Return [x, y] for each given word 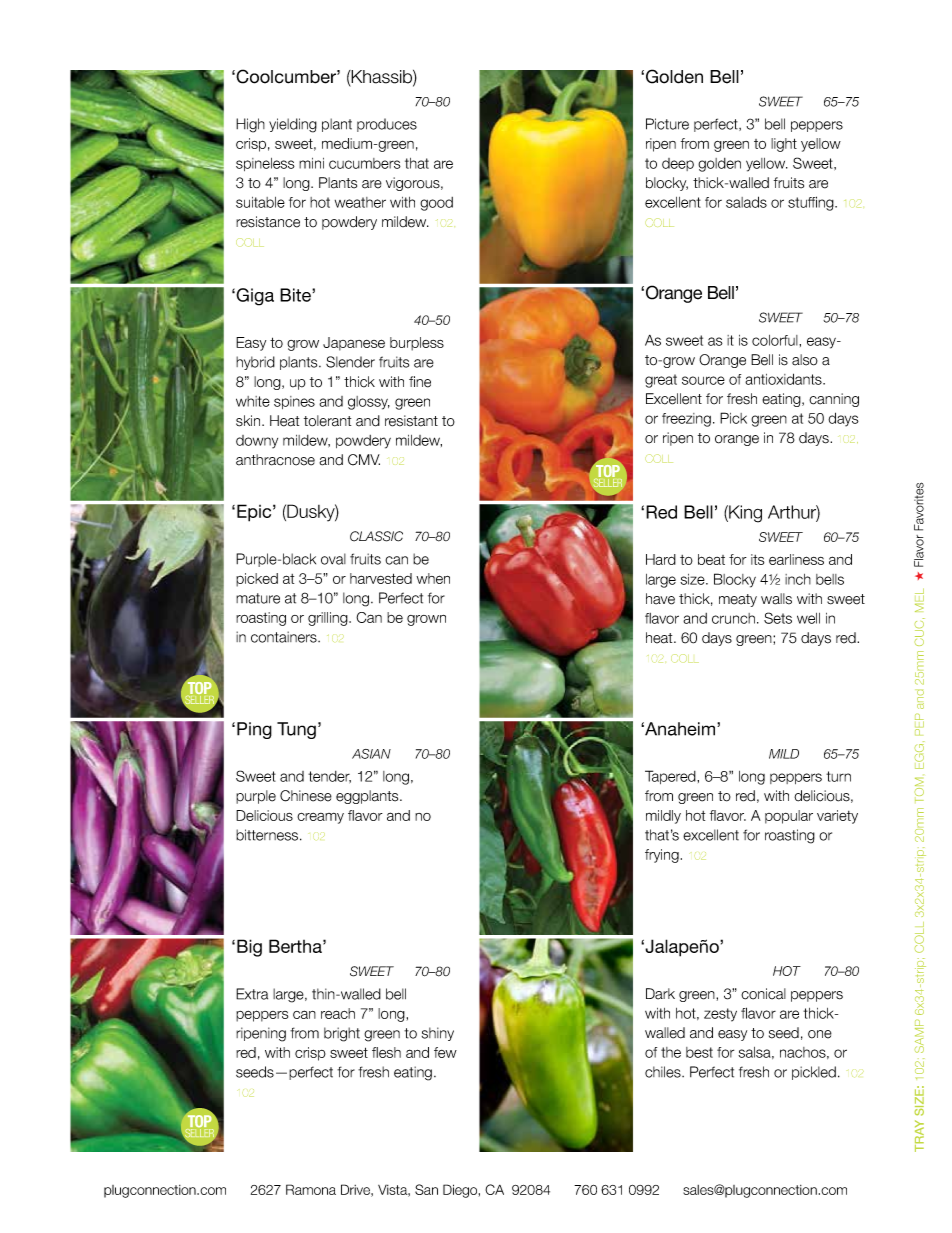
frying [662, 856]
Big [249, 948]
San [426, 1189]
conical [763, 994]
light [784, 145]
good [436, 204]
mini [311, 163]
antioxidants [784, 379]
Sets [778, 618]
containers [285, 637]
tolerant [327, 421]
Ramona [311, 1189]
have [660, 599]
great [661, 381]
